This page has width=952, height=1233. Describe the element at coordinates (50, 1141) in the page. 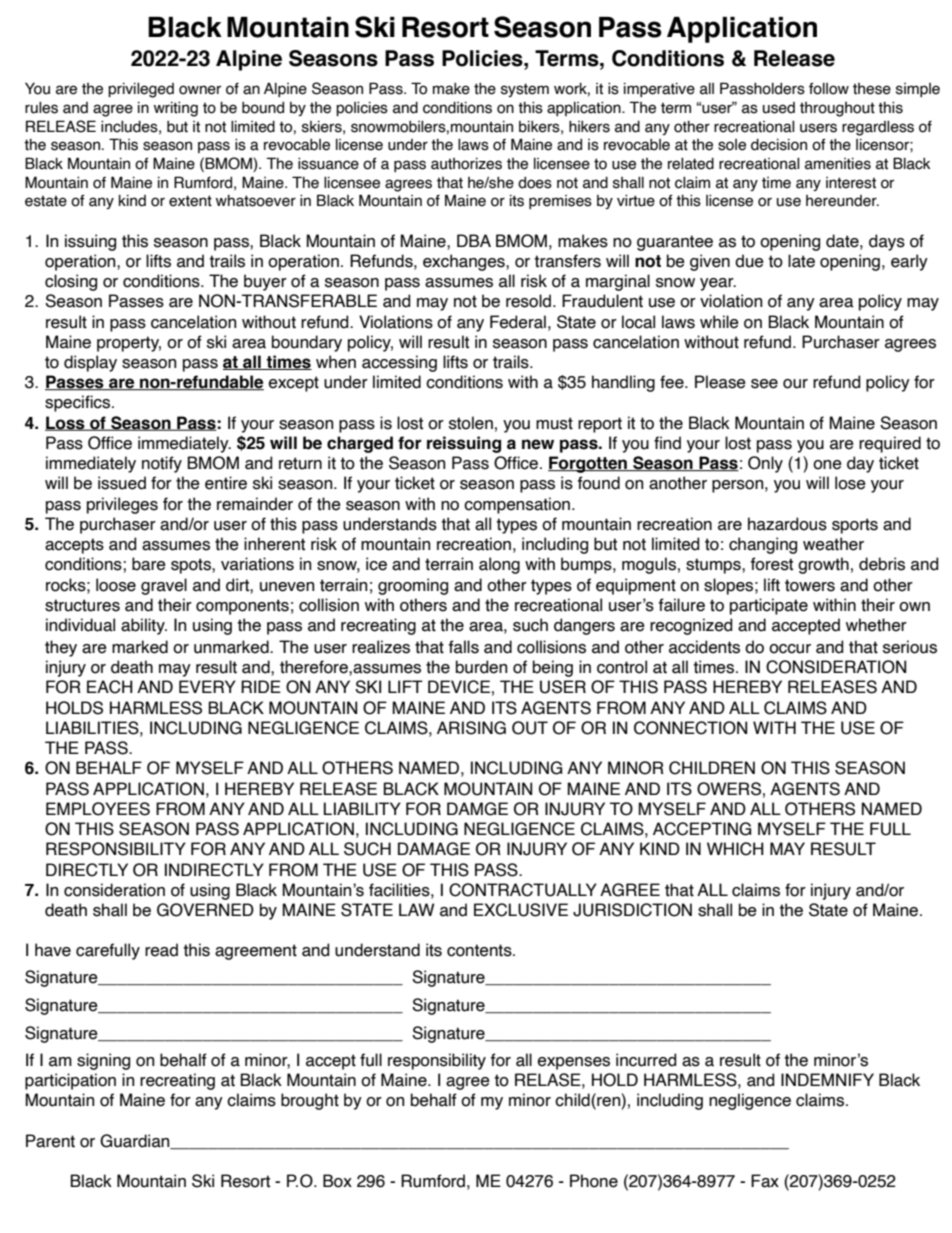

I see `Parent` at that location.
